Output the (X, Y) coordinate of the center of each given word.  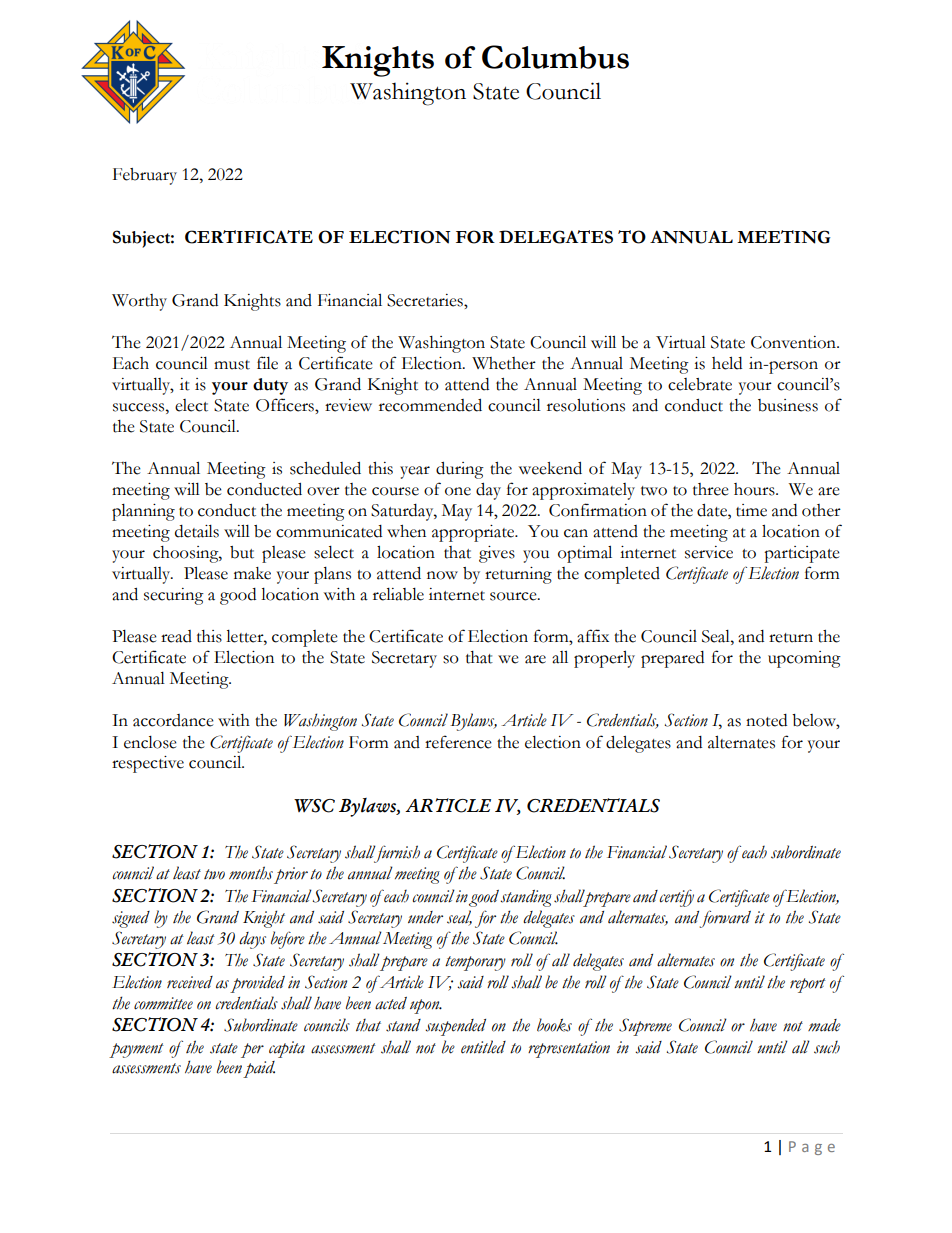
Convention (794, 342)
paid (259, 1069)
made (824, 1025)
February (145, 176)
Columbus (555, 57)
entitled (483, 1047)
